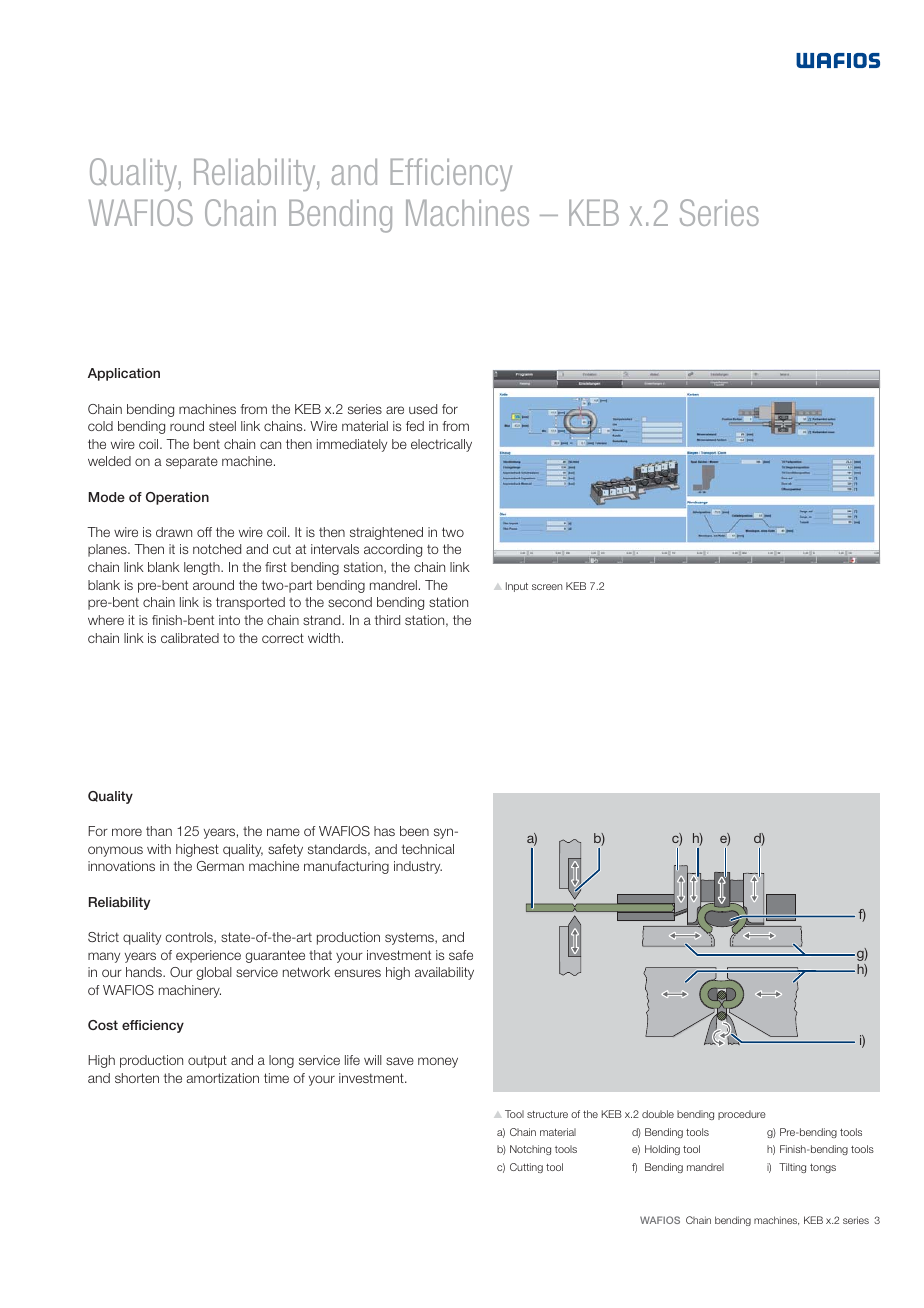 This screenshot has height=1308, width=924. What do you see at coordinates (223, 1078) in the screenshot?
I see `amortization` at bounding box center [223, 1078].
